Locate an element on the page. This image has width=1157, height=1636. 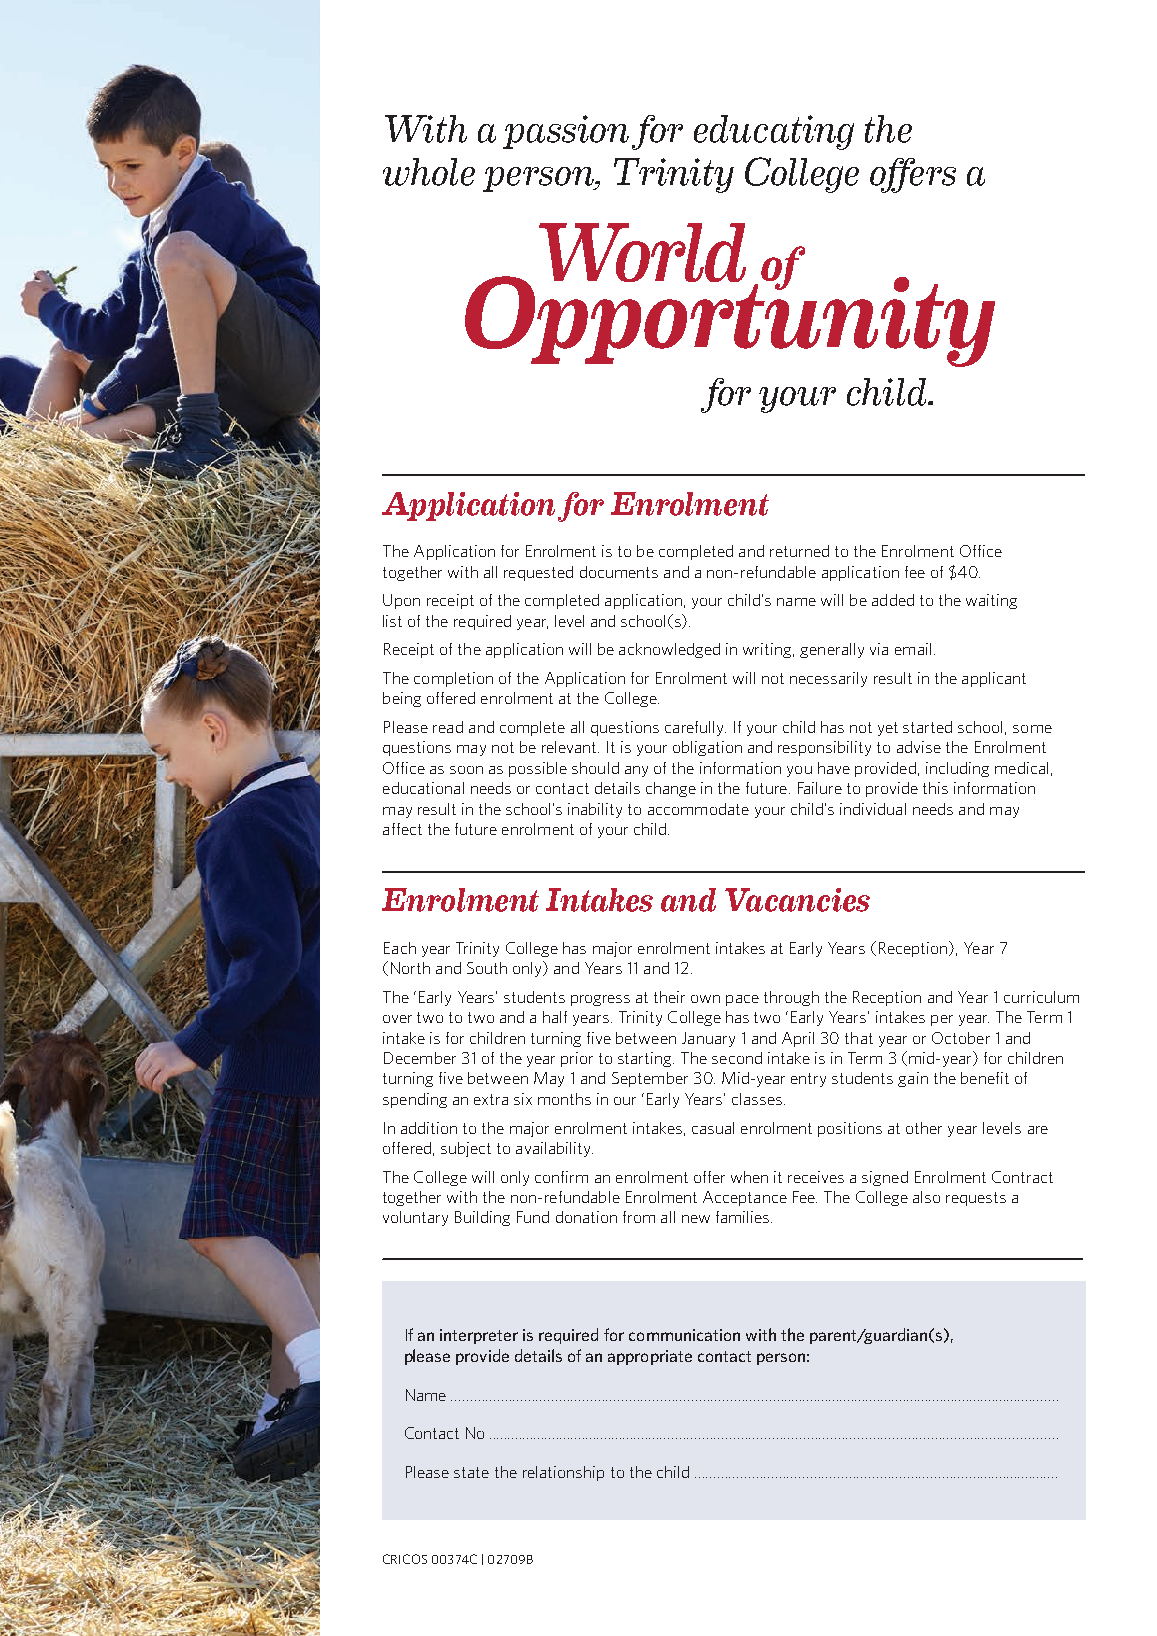
appropriate is located at coordinates (650, 1357).
